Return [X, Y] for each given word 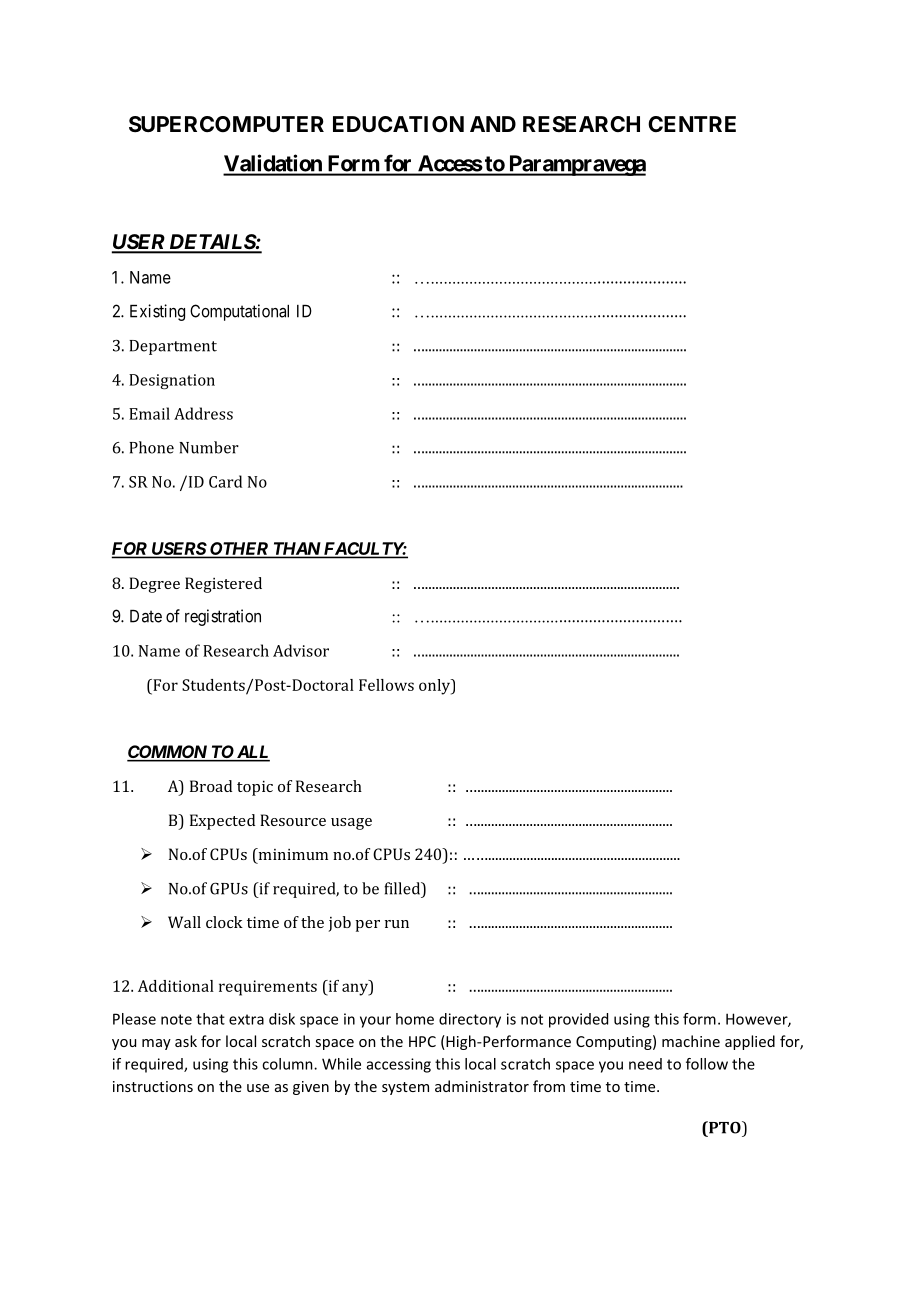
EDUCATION [398, 124]
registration [223, 617]
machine [691, 1041]
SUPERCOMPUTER [226, 124]
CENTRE [692, 124]
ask [186, 1041]
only [436, 687]
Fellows [386, 685]
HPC [422, 1041]
